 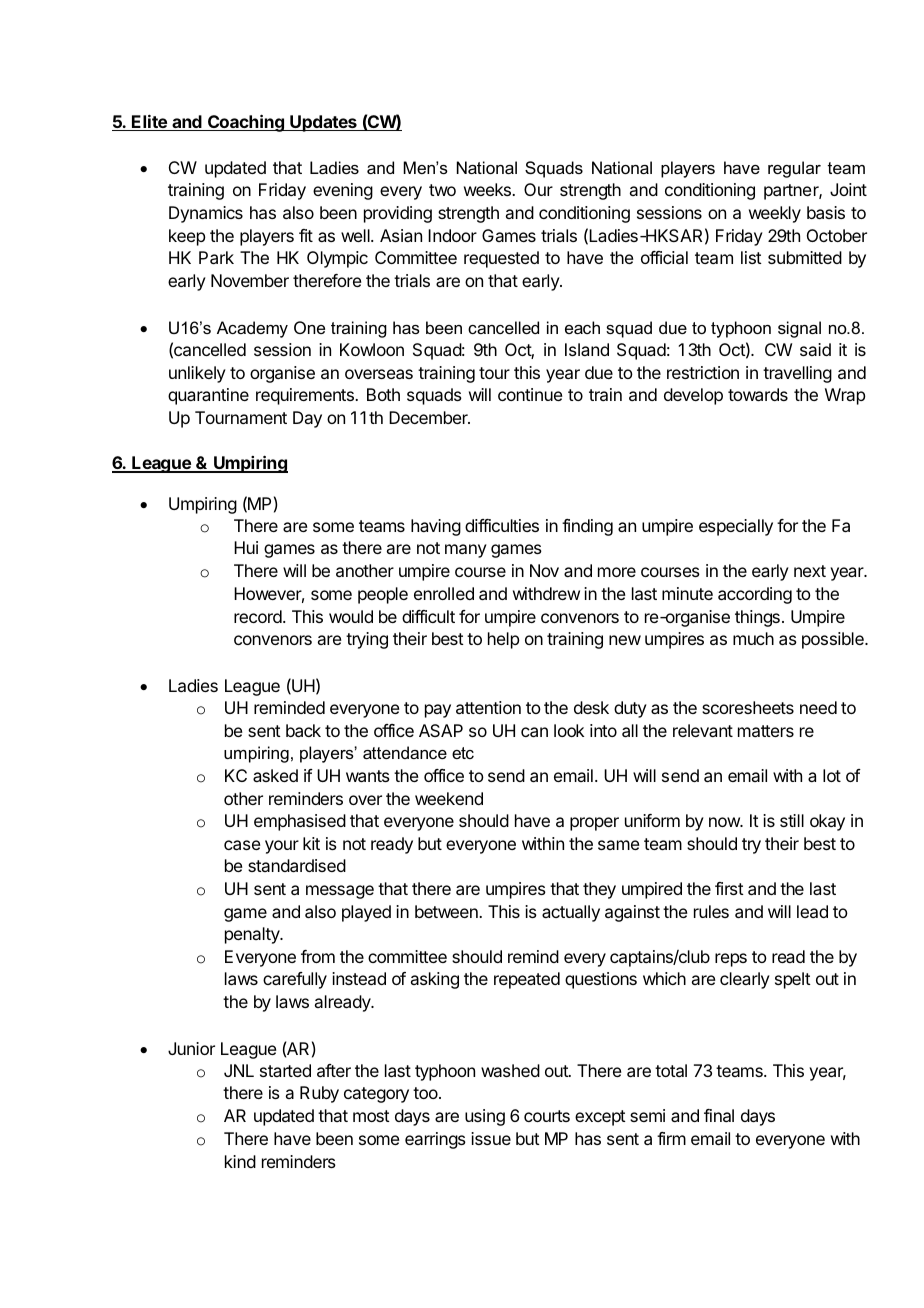 I want to click on kind, so click(x=240, y=1161).
